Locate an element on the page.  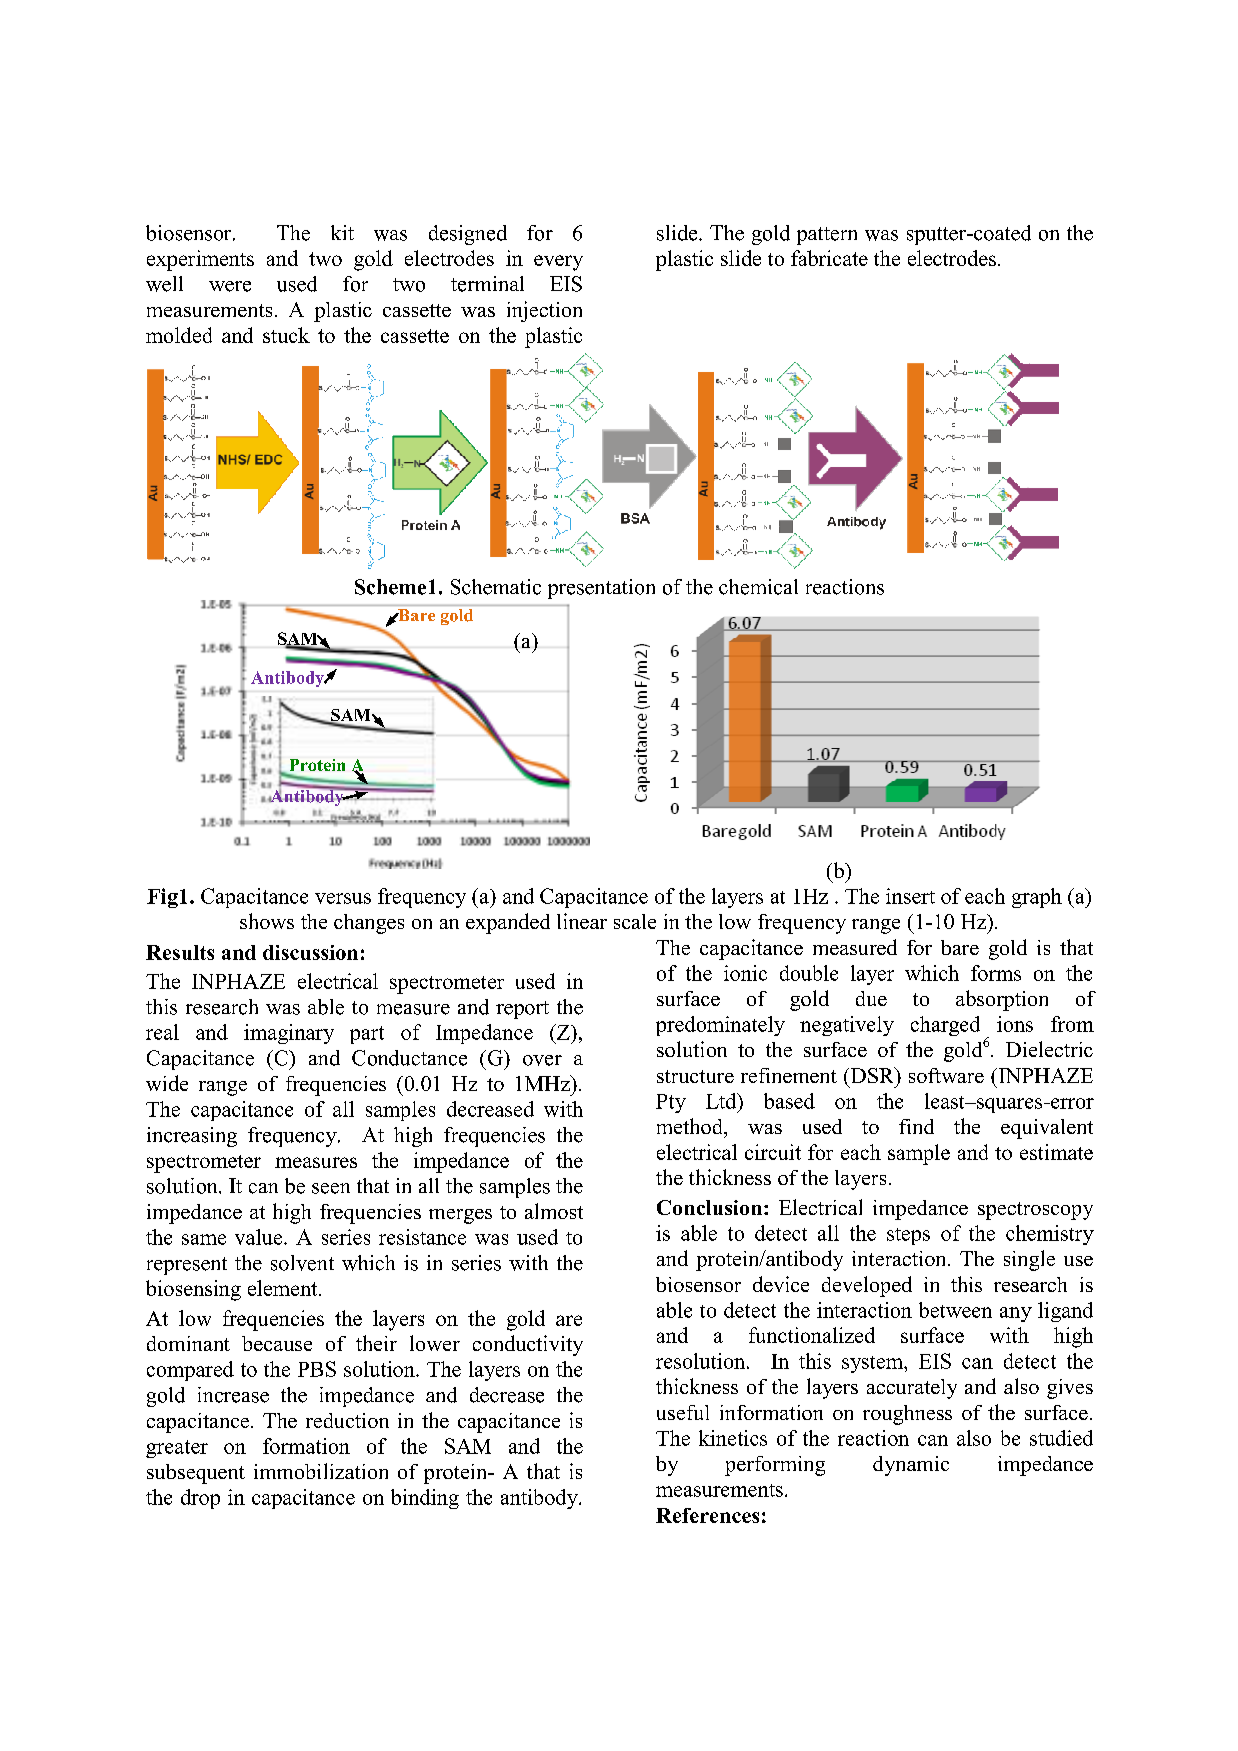
imaginary is located at coordinates (289, 1034).
